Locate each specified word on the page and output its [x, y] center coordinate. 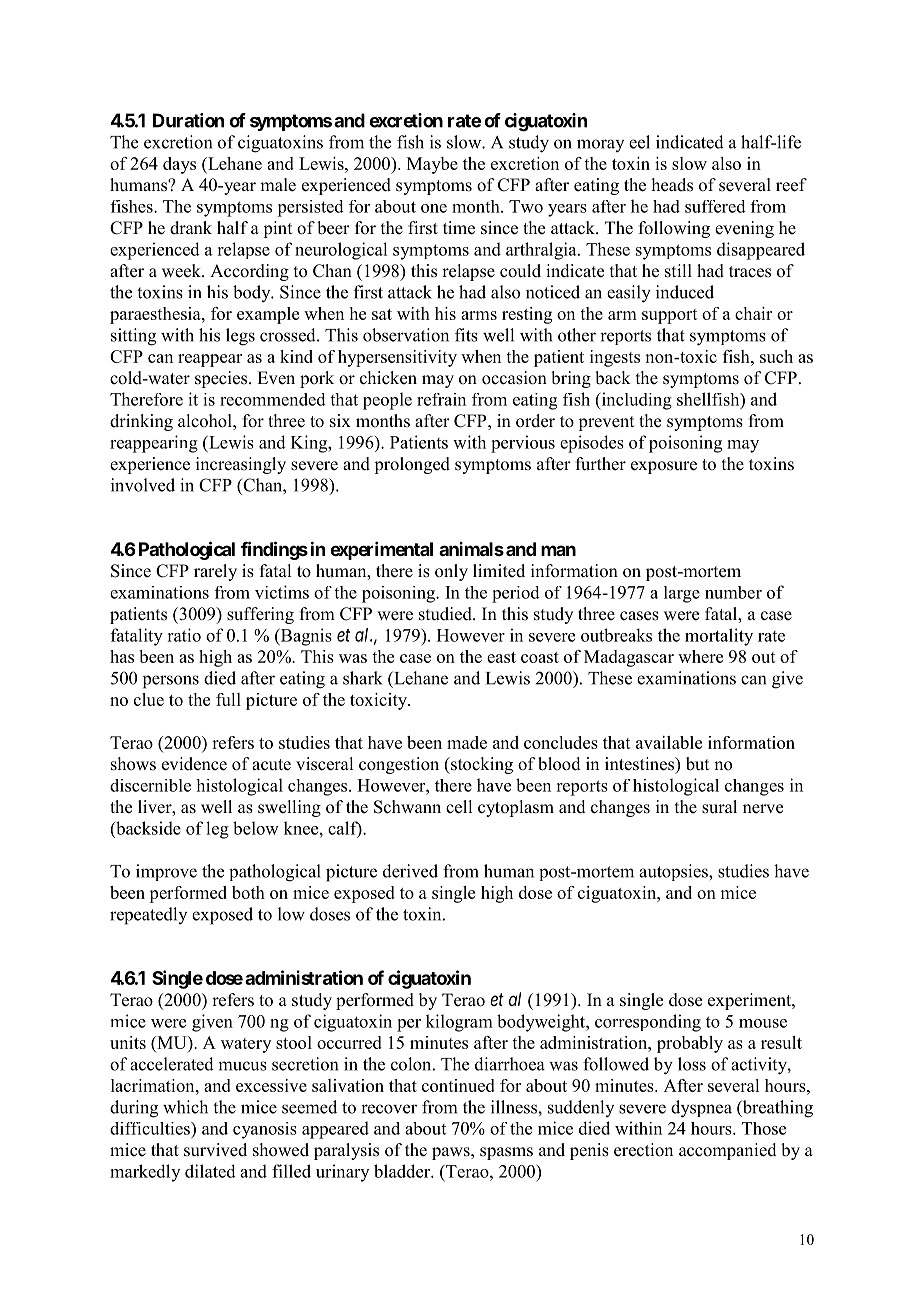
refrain [441, 399]
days [179, 165]
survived [215, 1150]
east [501, 657]
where [700, 656]
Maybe [432, 165]
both [248, 892]
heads [672, 185]
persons [171, 682]
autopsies [674, 872]
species [222, 379]
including [635, 401]
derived [410, 871]
